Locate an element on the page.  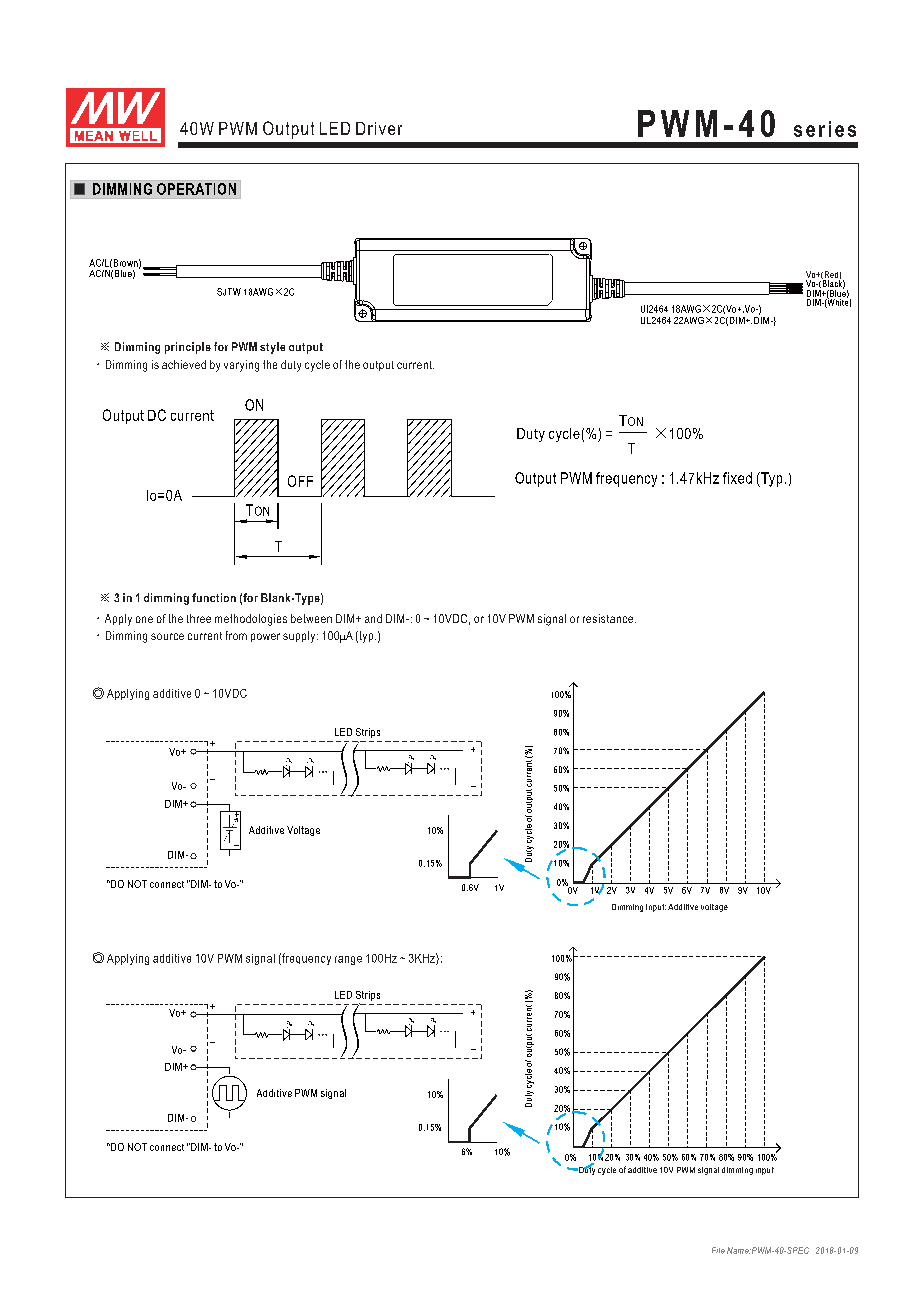
series is located at coordinates (825, 129).
